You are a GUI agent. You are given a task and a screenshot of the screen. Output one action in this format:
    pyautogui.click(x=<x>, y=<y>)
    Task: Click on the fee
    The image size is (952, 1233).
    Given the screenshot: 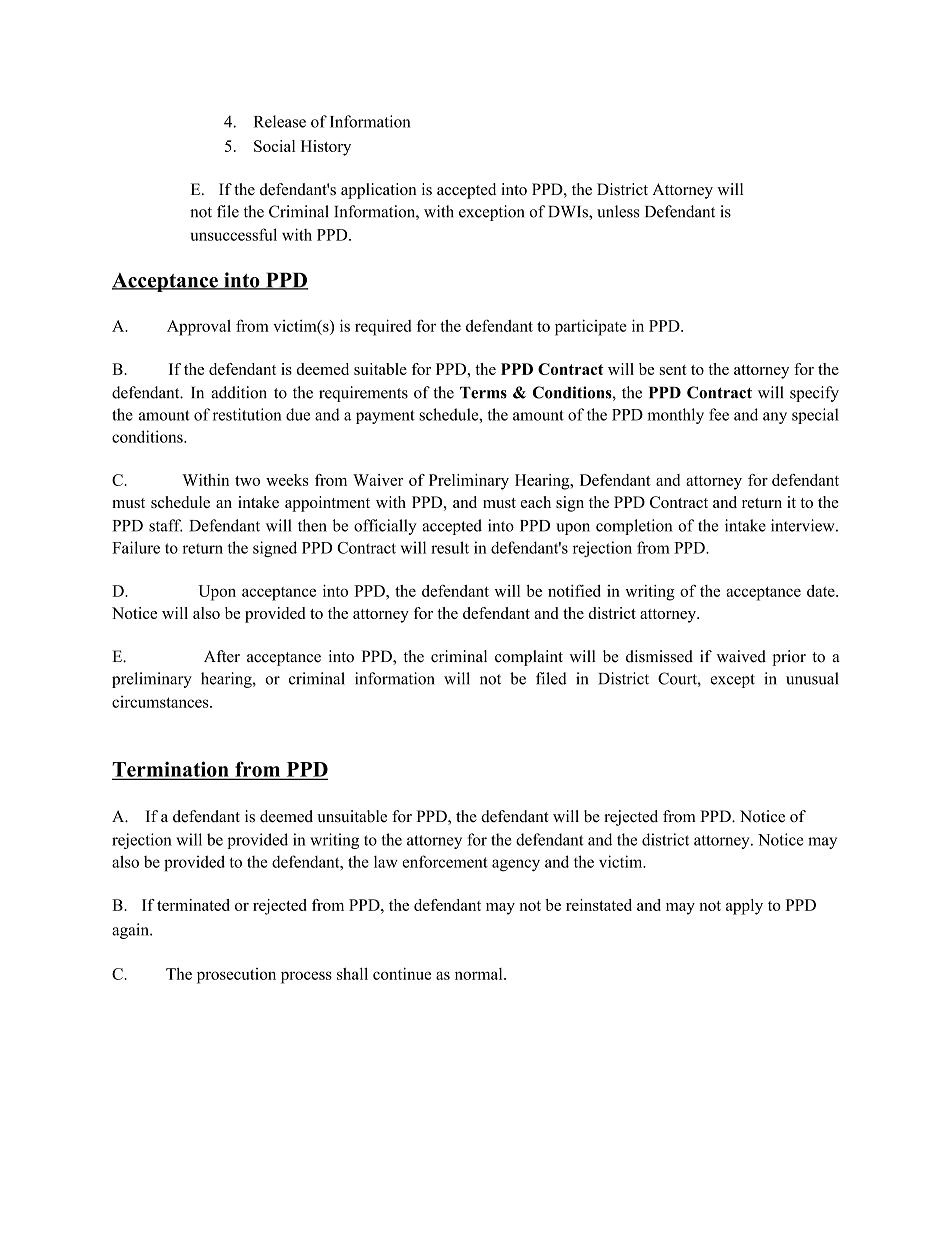 What is the action you would take?
    pyautogui.click(x=719, y=414)
